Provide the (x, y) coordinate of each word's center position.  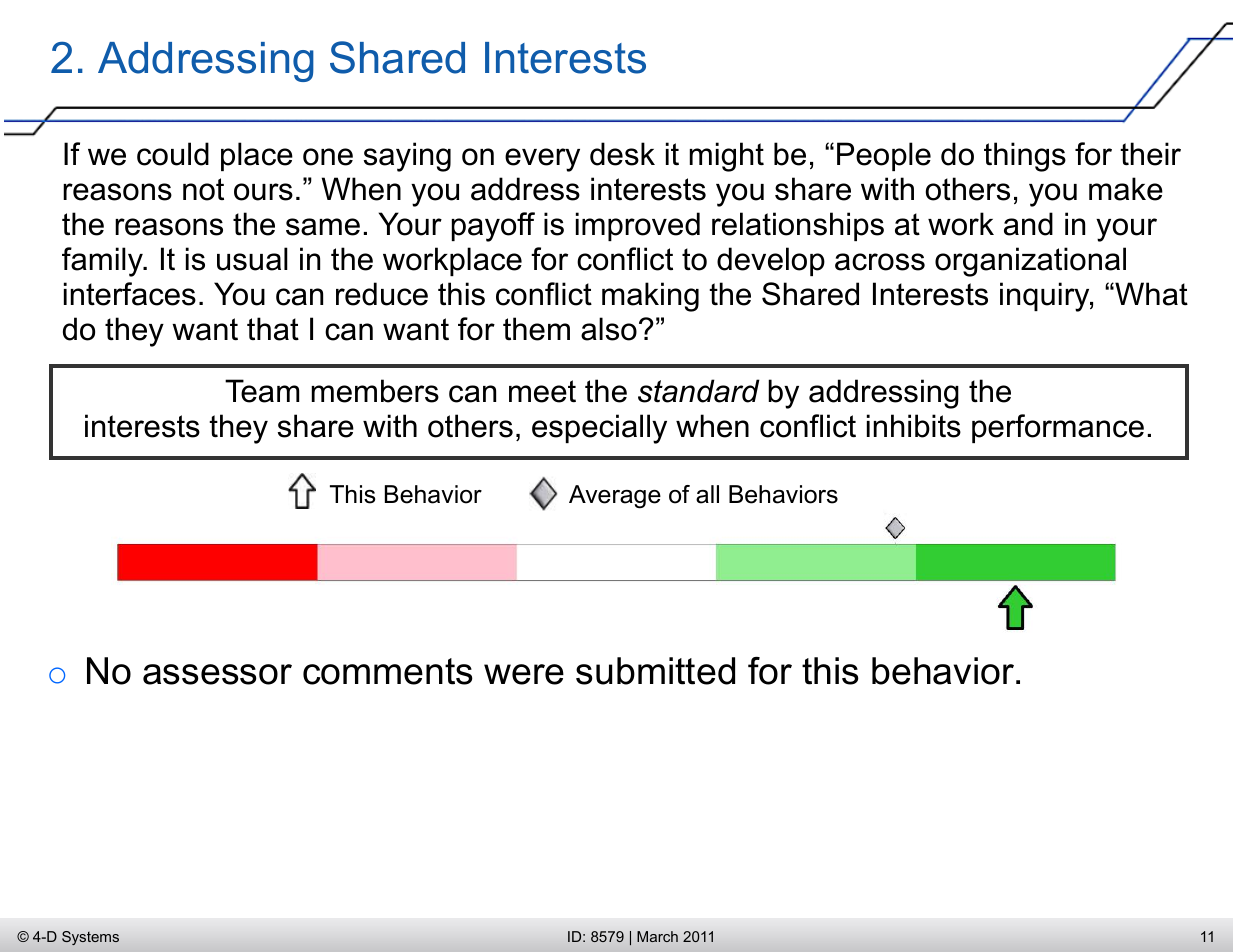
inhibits (914, 426)
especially (599, 429)
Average (615, 497)
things (1025, 157)
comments (388, 671)
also (609, 329)
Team (262, 391)
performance (1058, 428)
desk (622, 154)
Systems (90, 938)
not (203, 189)
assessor (217, 674)
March (657, 936)
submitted (655, 671)
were (524, 674)
